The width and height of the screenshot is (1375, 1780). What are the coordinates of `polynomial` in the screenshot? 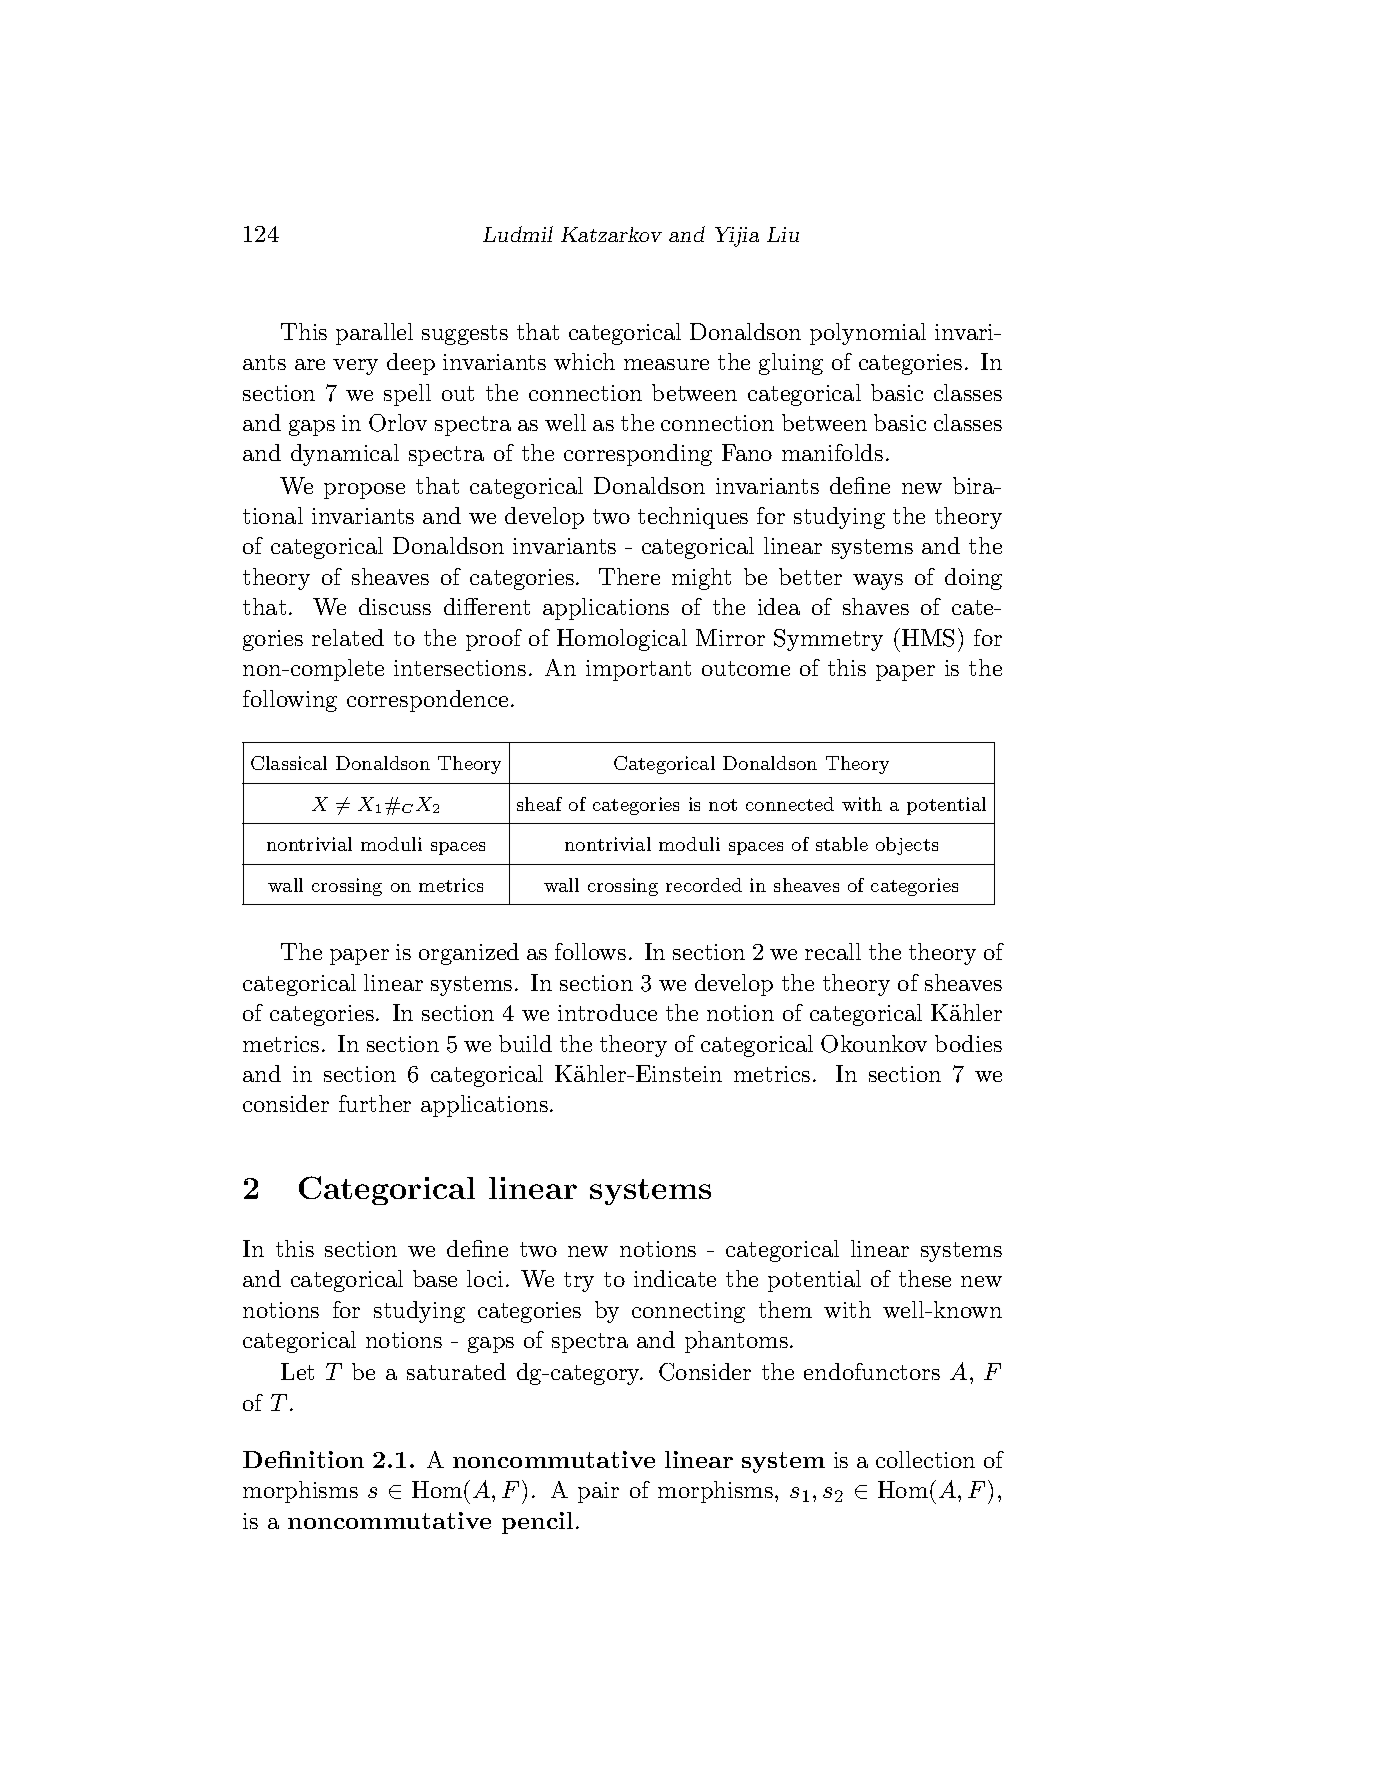 It's located at (868, 334).
